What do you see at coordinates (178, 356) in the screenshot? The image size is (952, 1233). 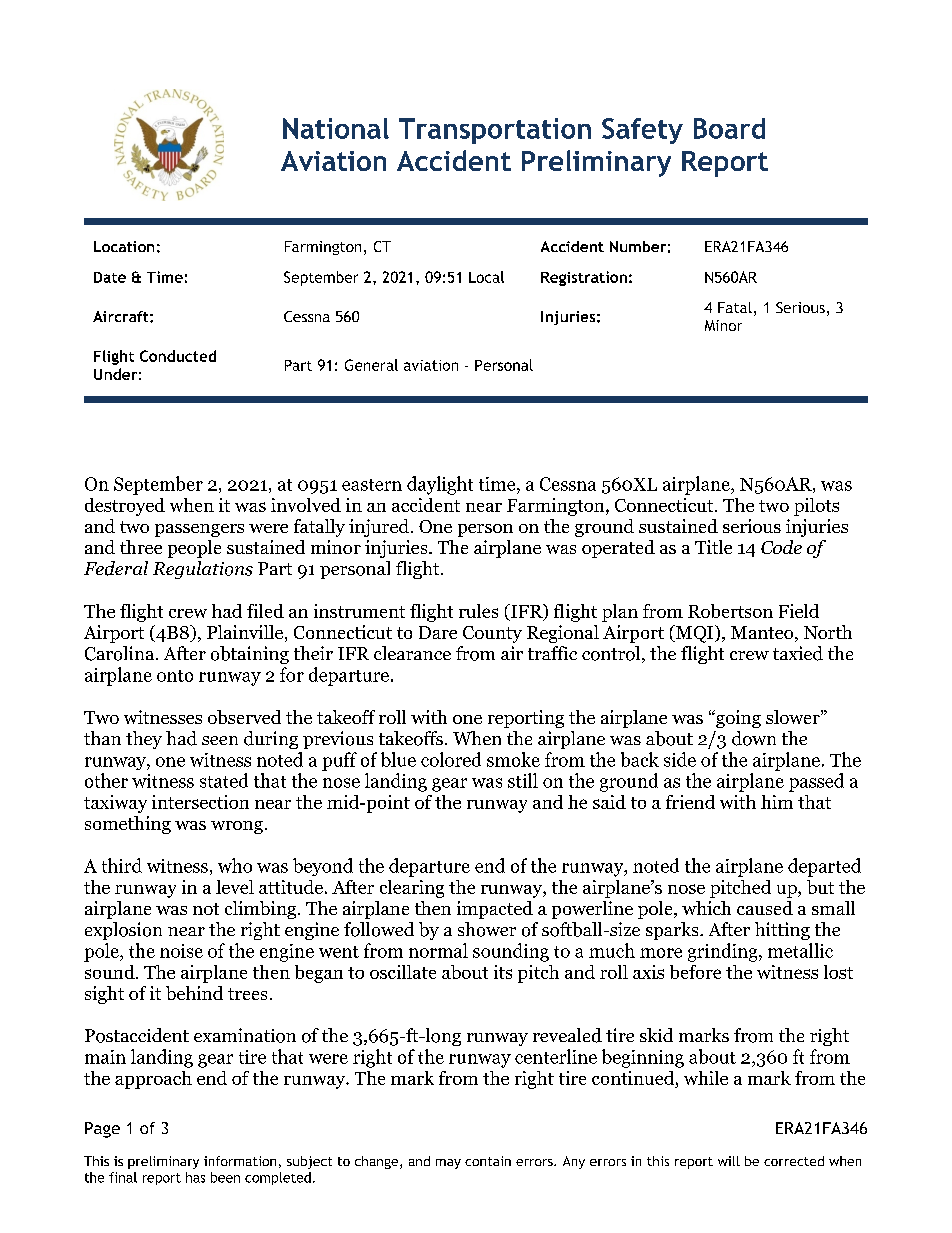 I see `Conducted` at bounding box center [178, 356].
